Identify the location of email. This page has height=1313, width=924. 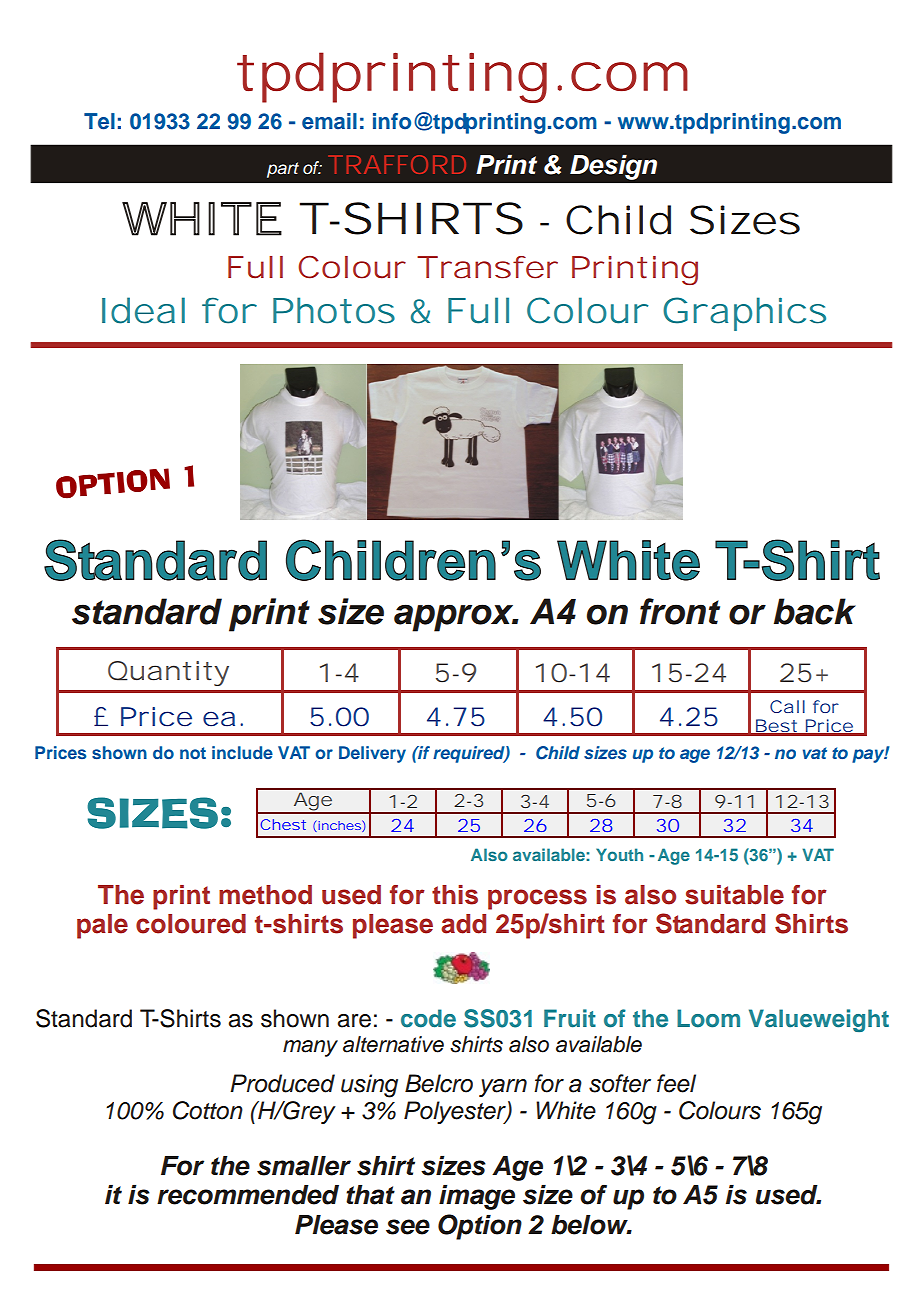
(329, 121).
